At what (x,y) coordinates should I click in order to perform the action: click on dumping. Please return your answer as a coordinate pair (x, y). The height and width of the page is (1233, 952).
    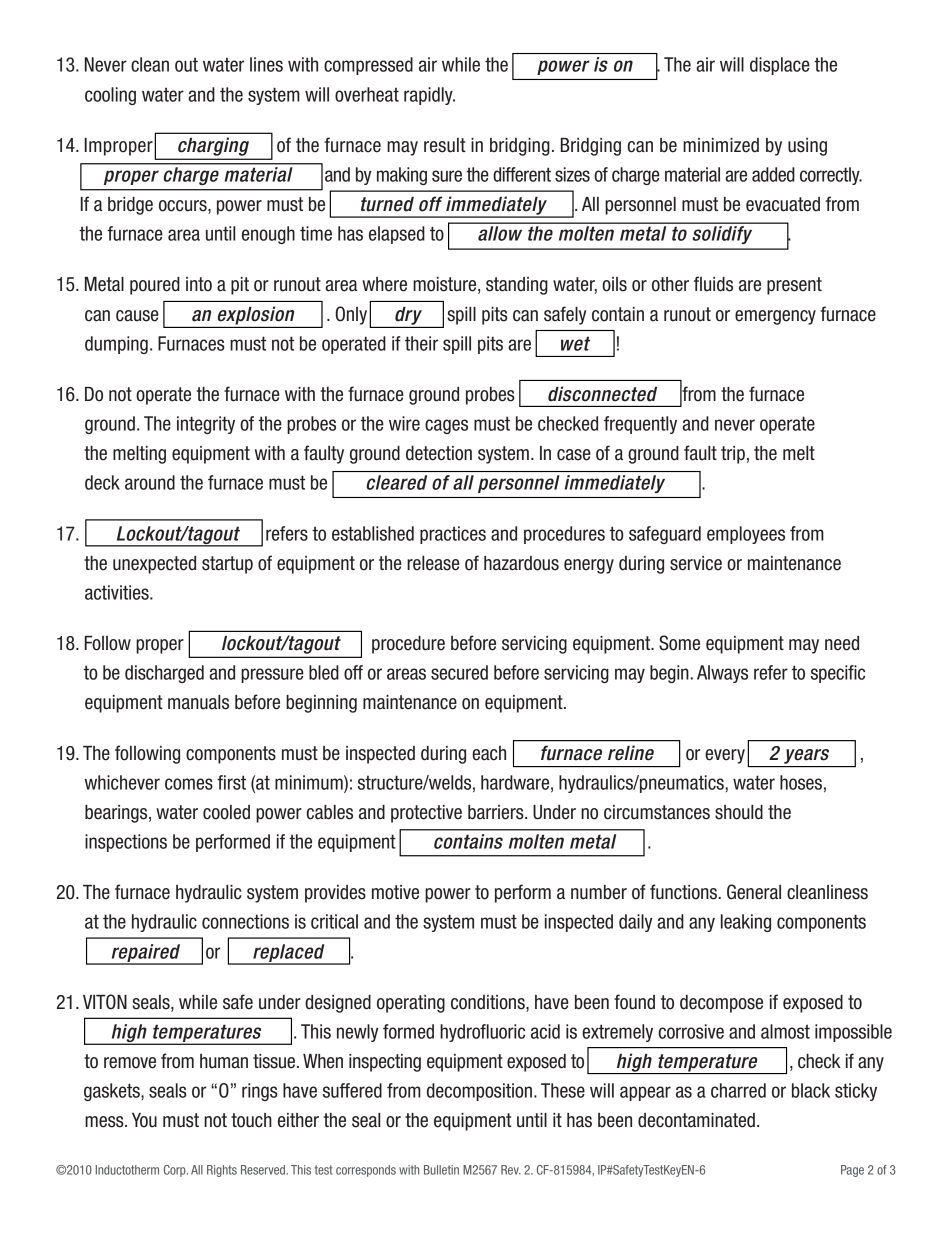
    Looking at the image, I should click on (116, 345).
